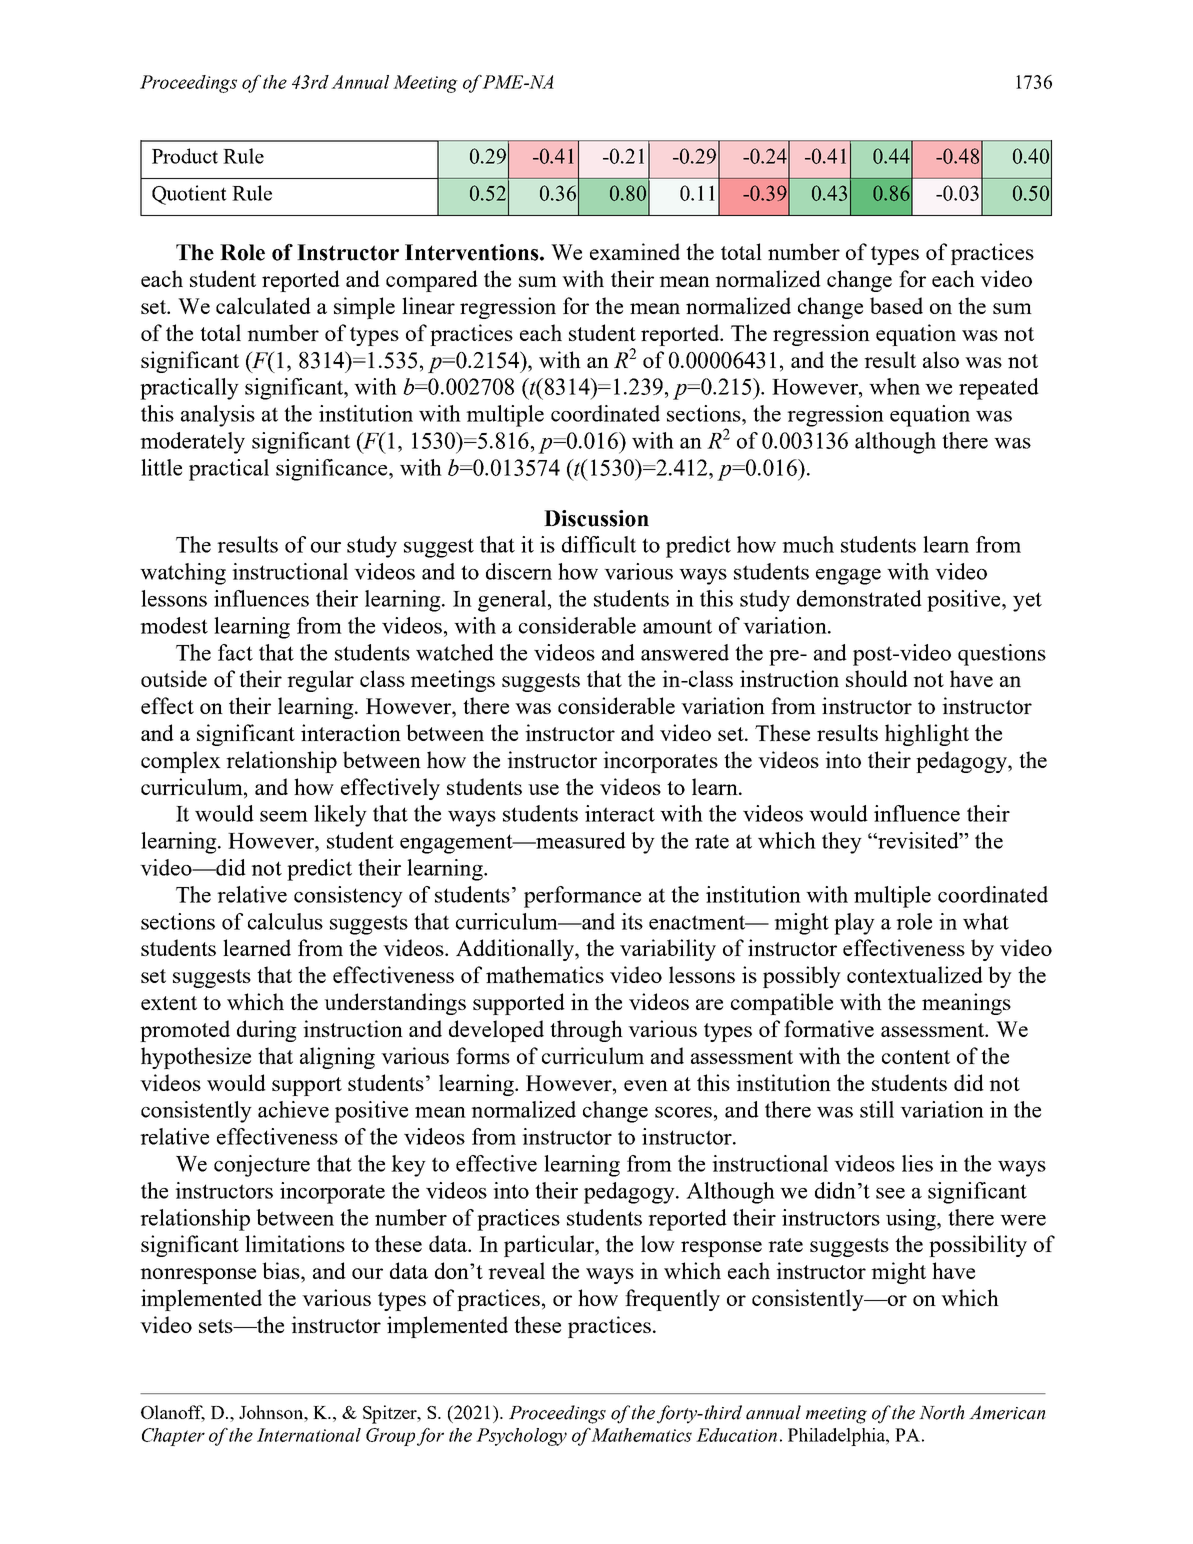 This screenshot has width=1193, height=1544. What do you see at coordinates (309, 1435) in the screenshot?
I see `International` at bounding box center [309, 1435].
